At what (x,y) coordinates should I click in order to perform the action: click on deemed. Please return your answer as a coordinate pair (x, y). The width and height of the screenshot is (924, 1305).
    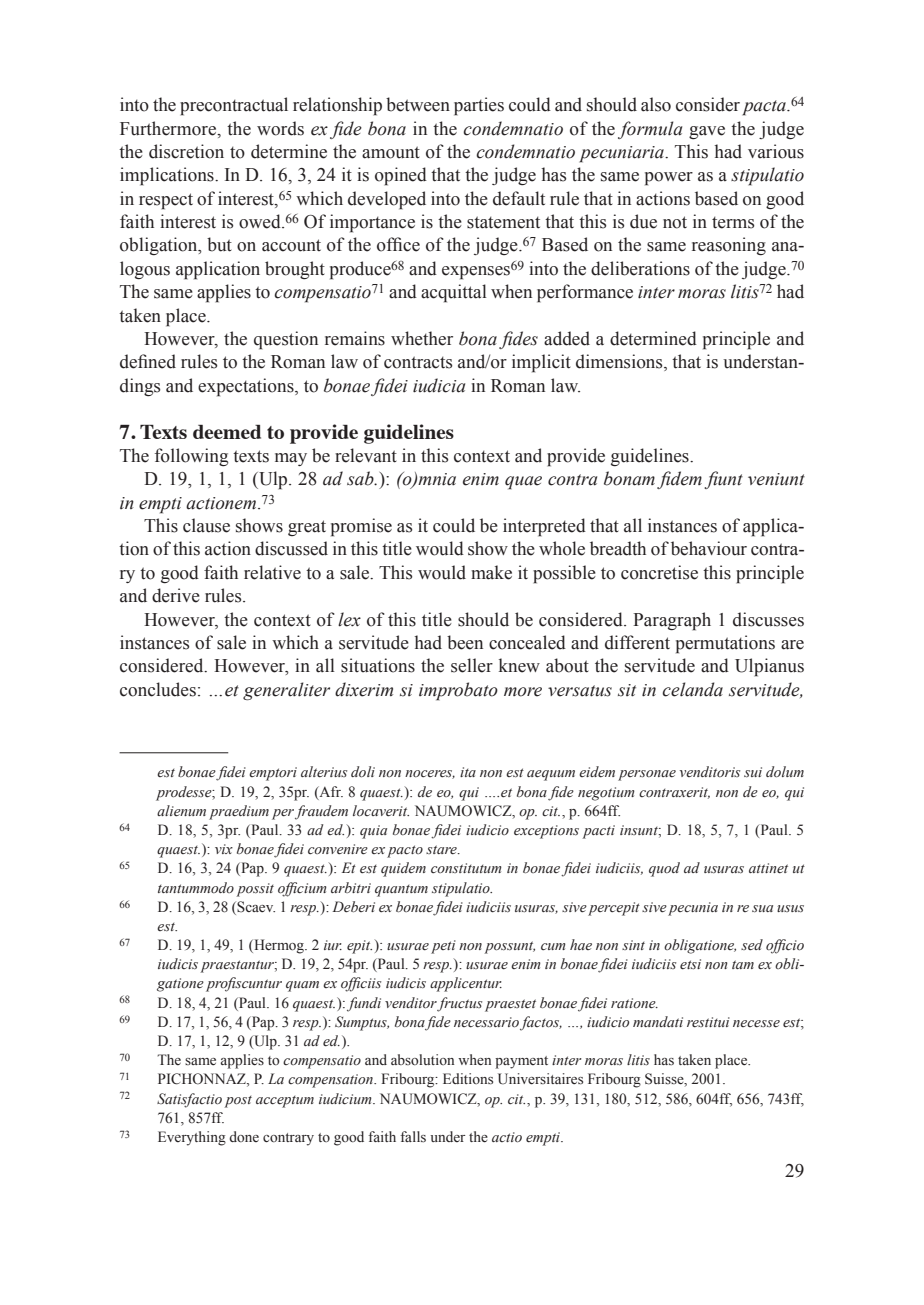
    Looking at the image, I should click on (227, 432).
